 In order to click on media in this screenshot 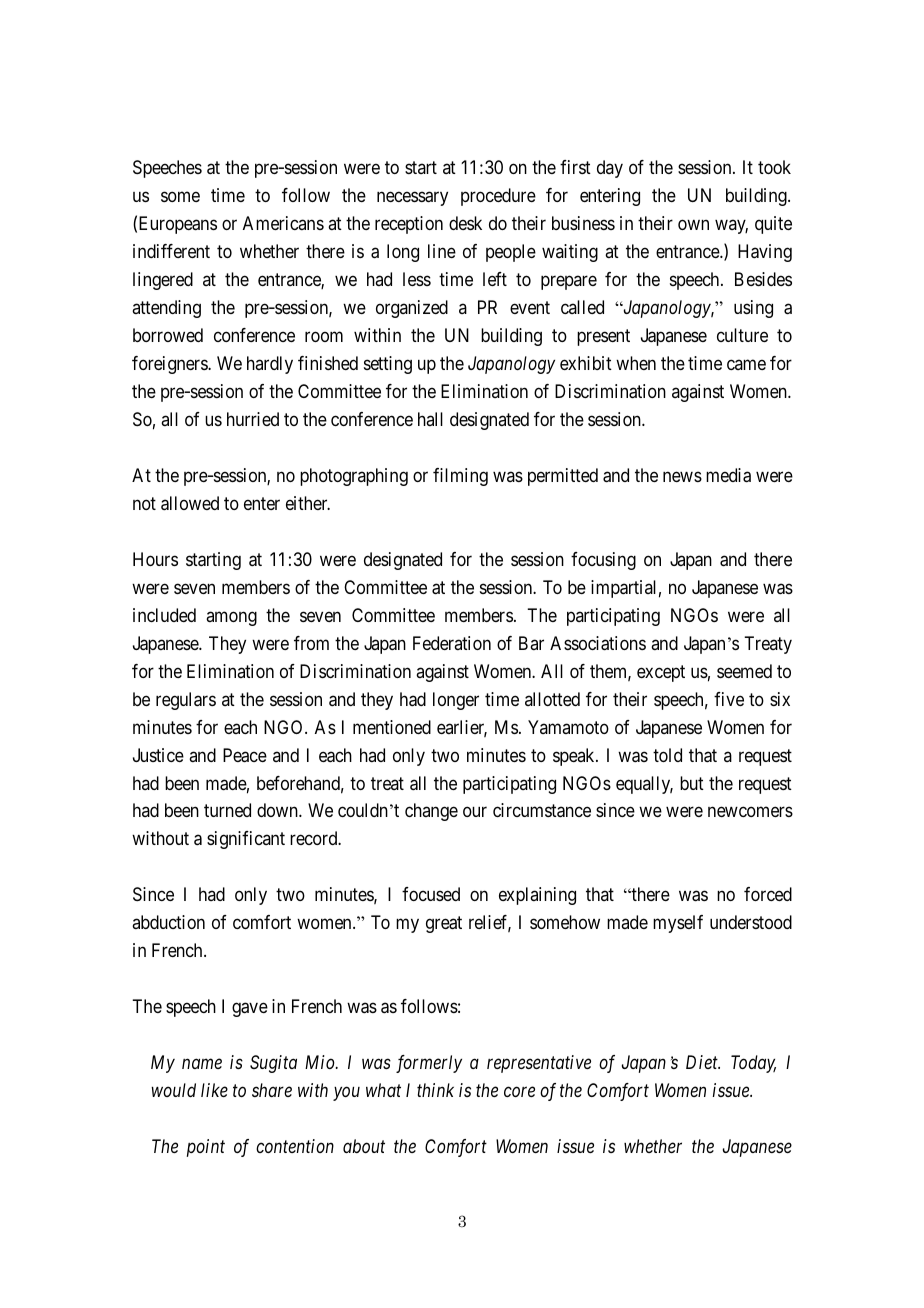, I will do `click(728, 475)`.
